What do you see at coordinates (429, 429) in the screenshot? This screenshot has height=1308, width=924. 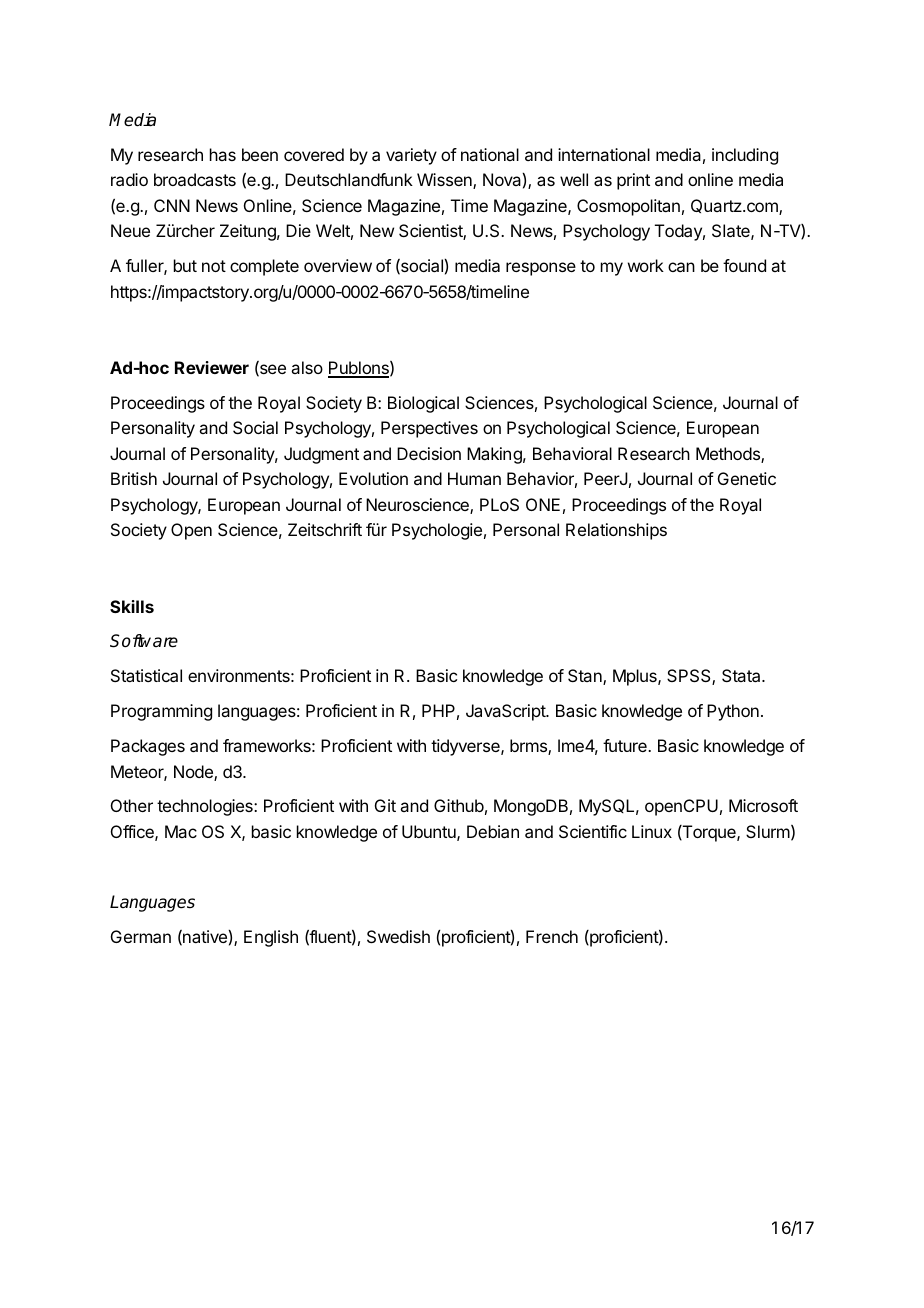 I see `Perspectives` at bounding box center [429, 429].
